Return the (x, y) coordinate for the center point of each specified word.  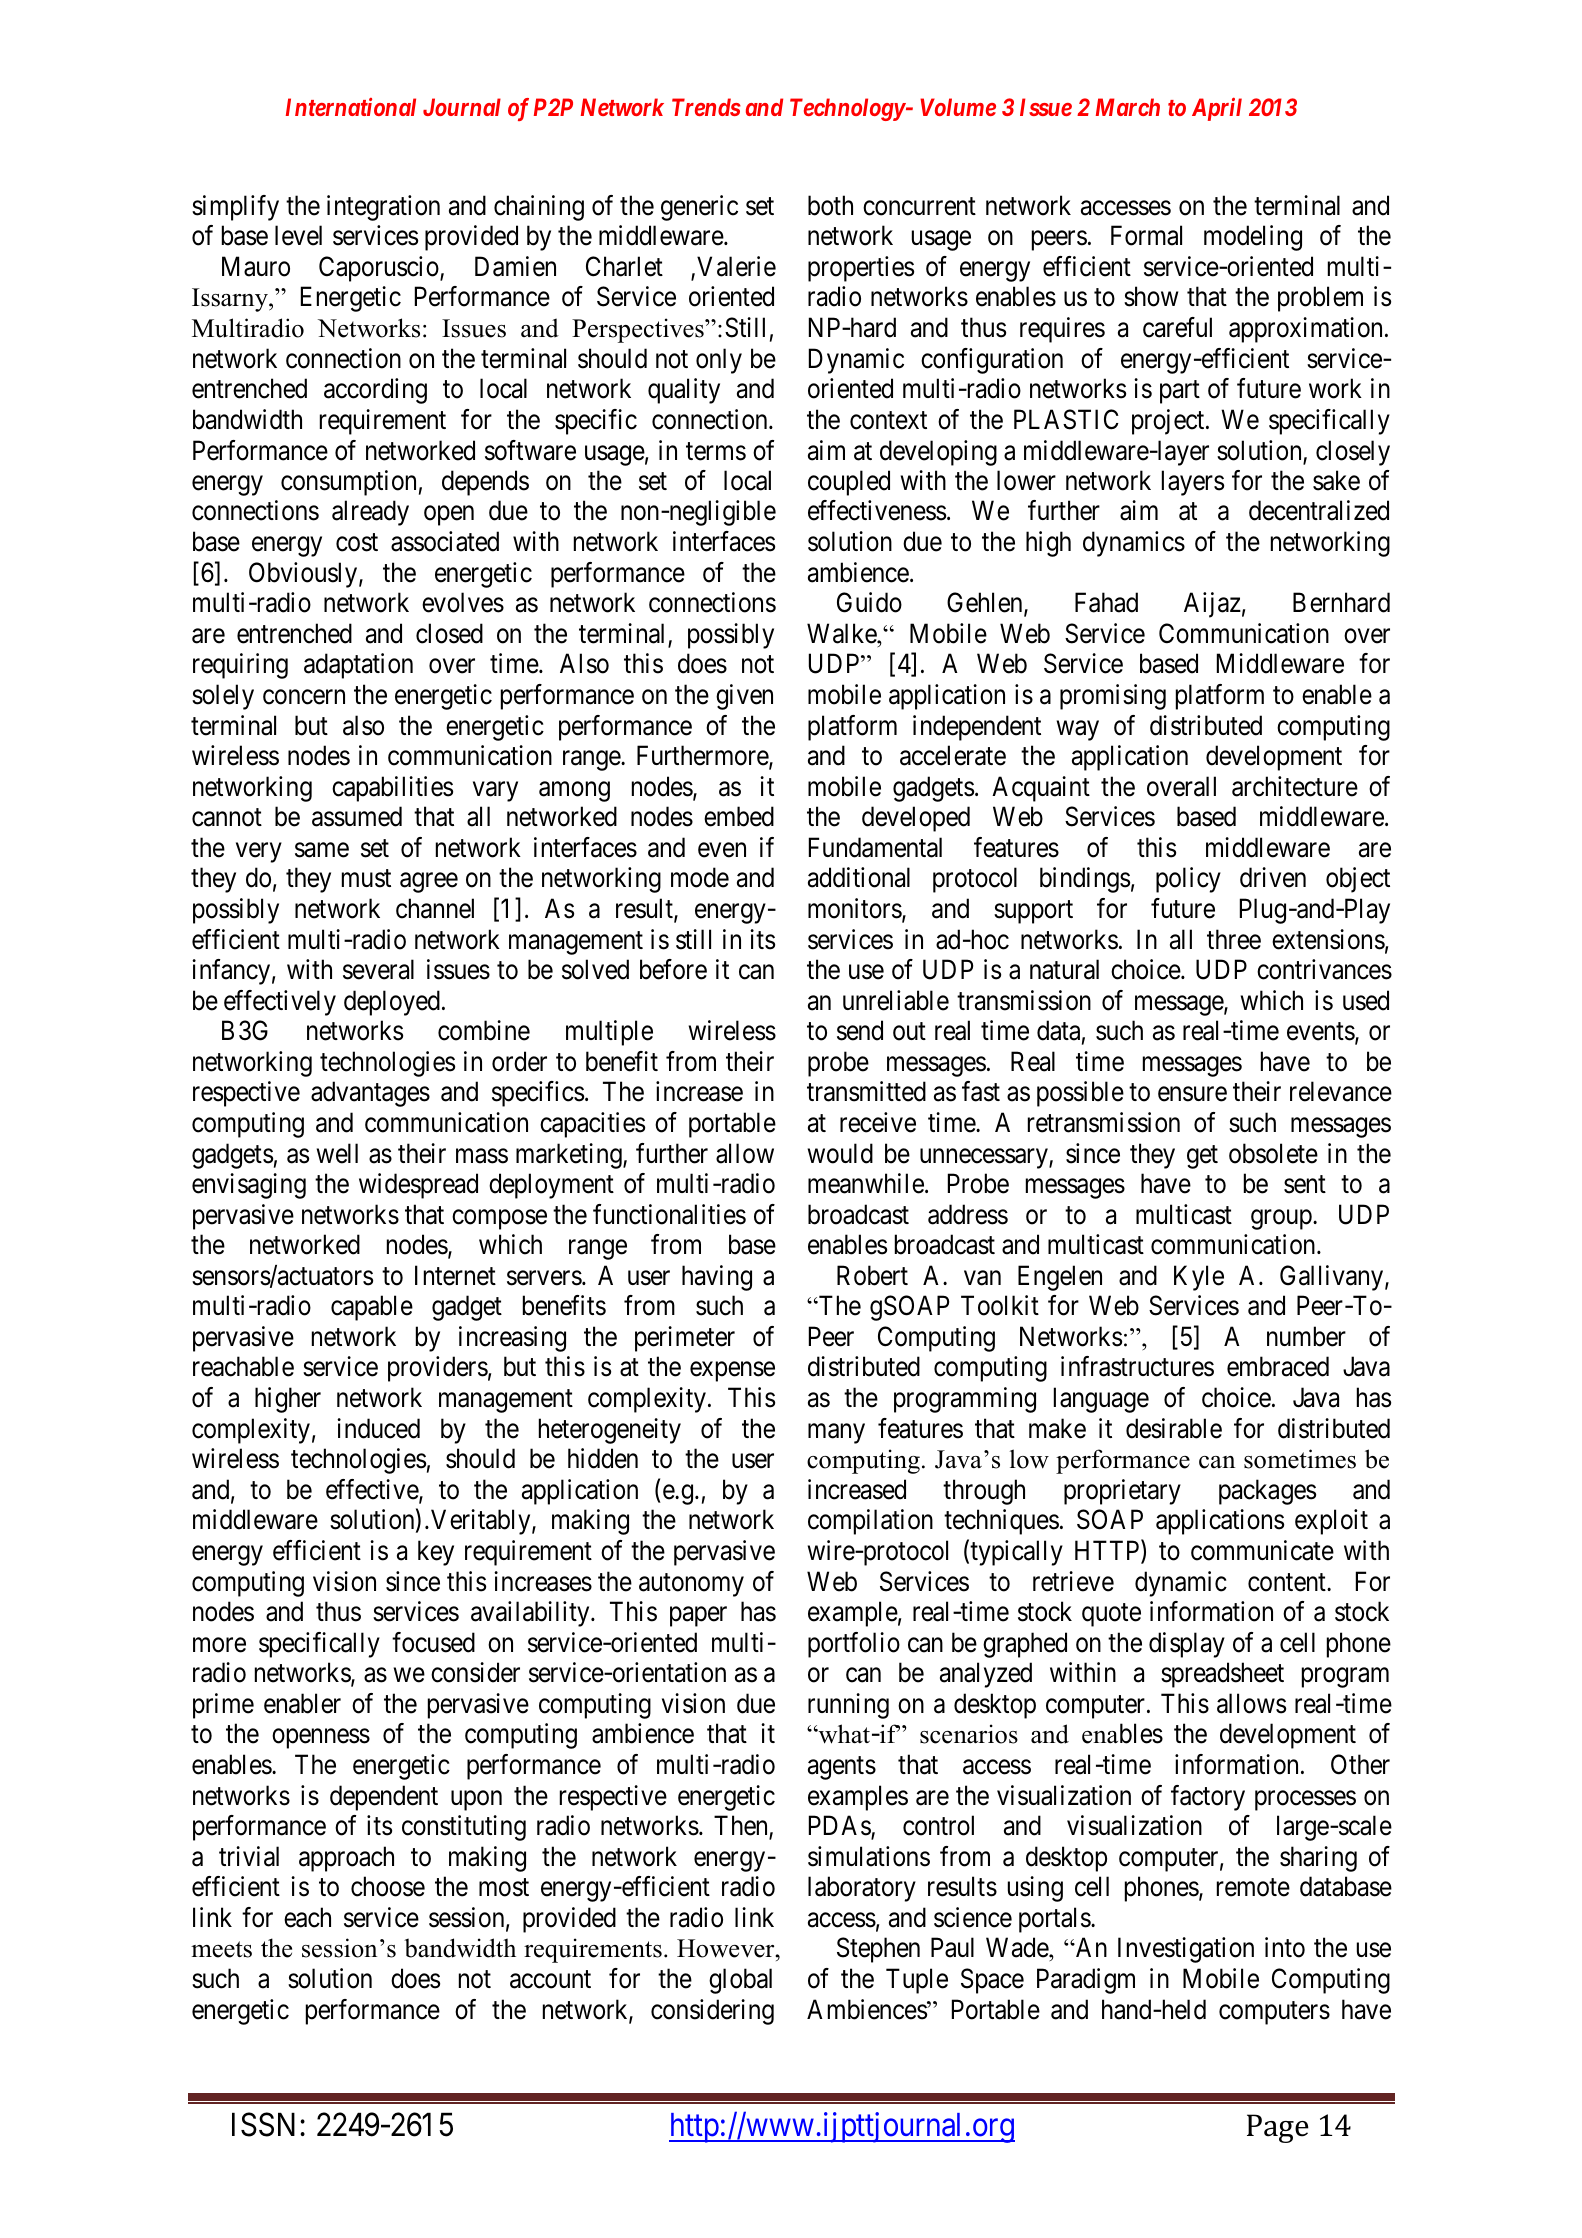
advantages (370, 1094)
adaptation (358, 666)
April (1217, 109)
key (436, 1553)
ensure (1192, 1094)
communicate (1262, 1550)
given (744, 697)
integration (383, 208)
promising (1113, 697)
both (830, 205)
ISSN (266, 2125)
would (840, 1153)
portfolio (854, 1645)
